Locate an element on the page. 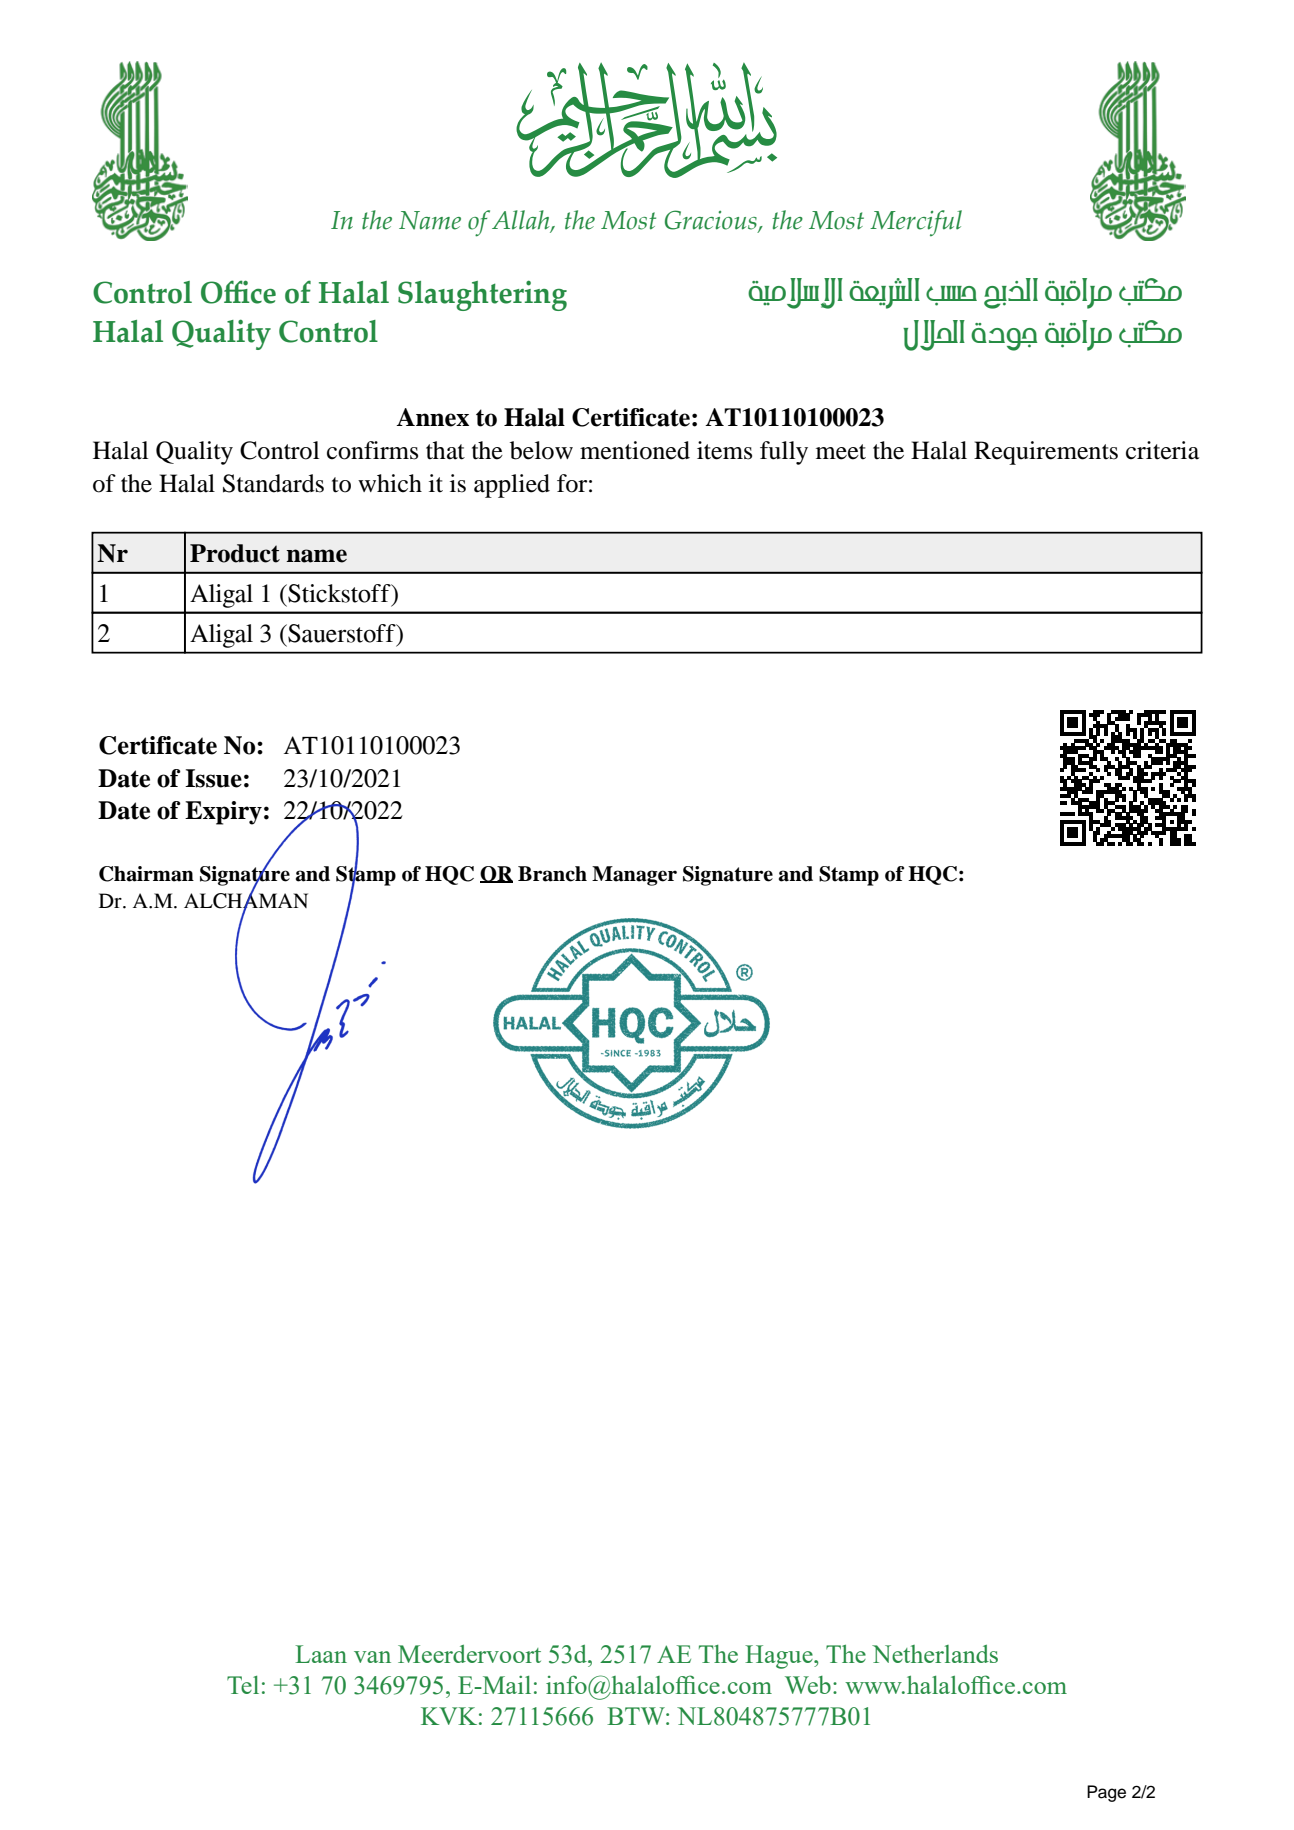  Merciful is located at coordinates (916, 223).
